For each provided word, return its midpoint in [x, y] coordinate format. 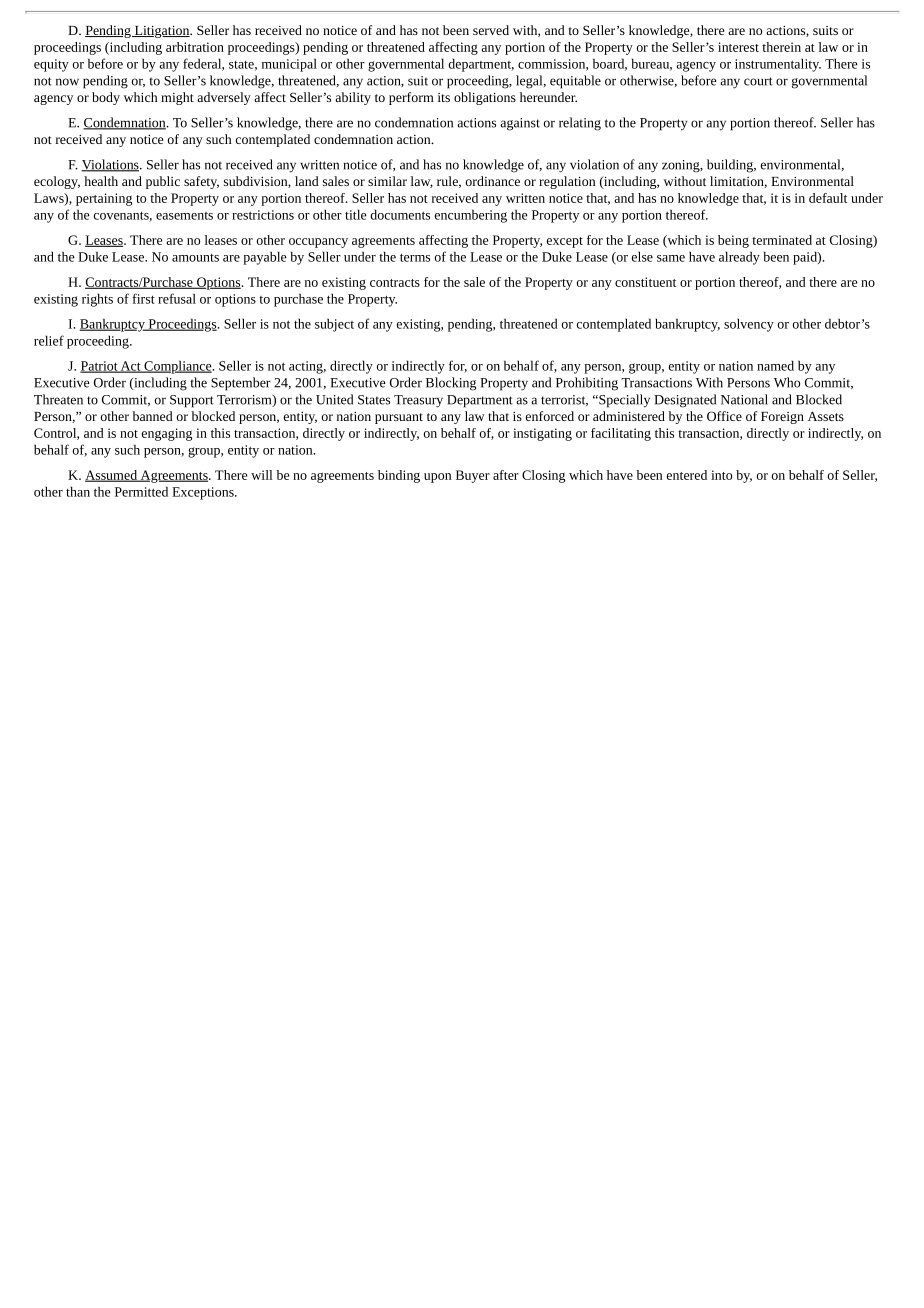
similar [387, 181]
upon [437, 478]
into [721, 475]
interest [738, 47]
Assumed [112, 476]
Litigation [162, 32]
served [491, 30]
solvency [749, 325]
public [163, 182]
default [828, 198]
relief [49, 340]
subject [334, 325]
